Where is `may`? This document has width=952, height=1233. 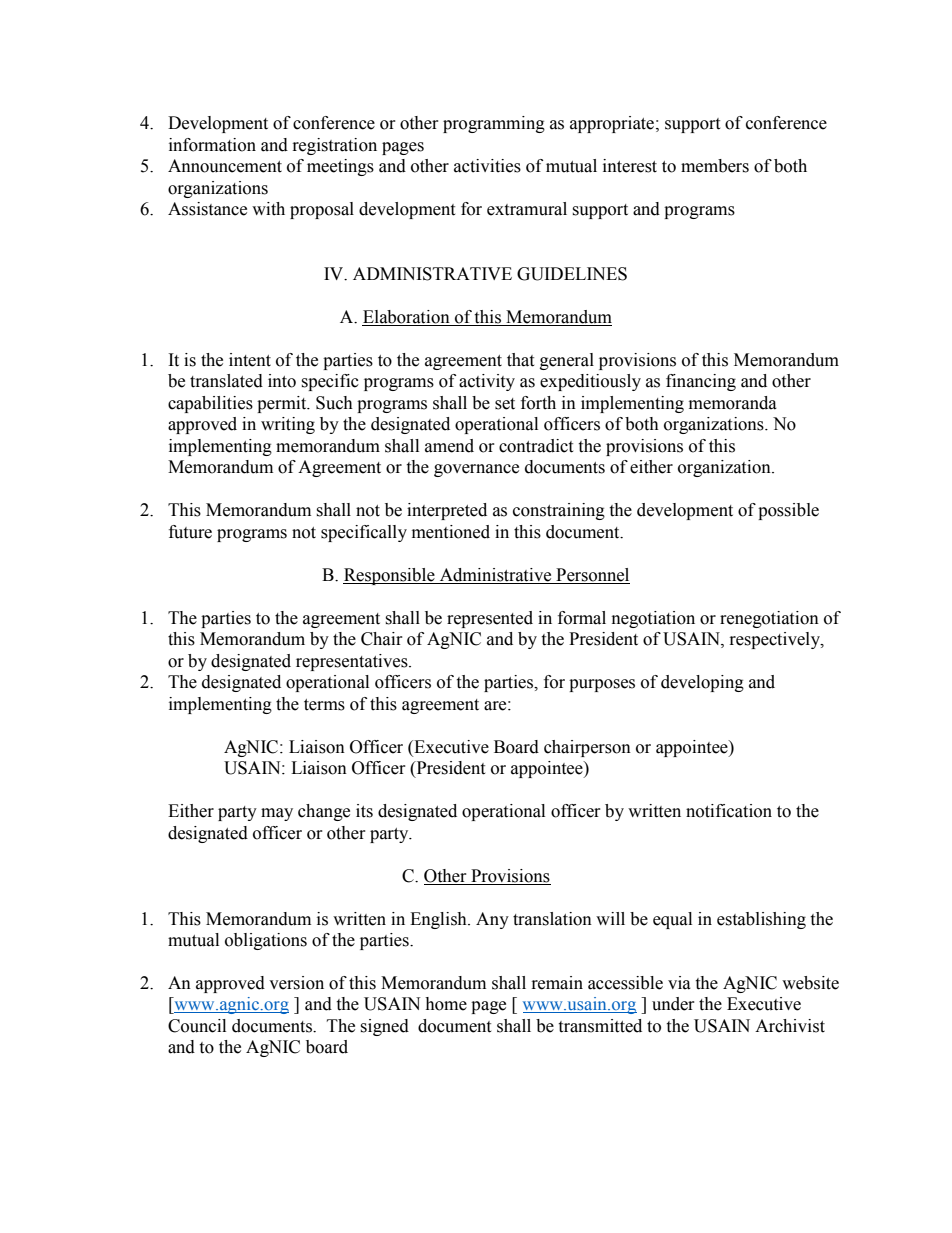
may is located at coordinates (277, 814).
